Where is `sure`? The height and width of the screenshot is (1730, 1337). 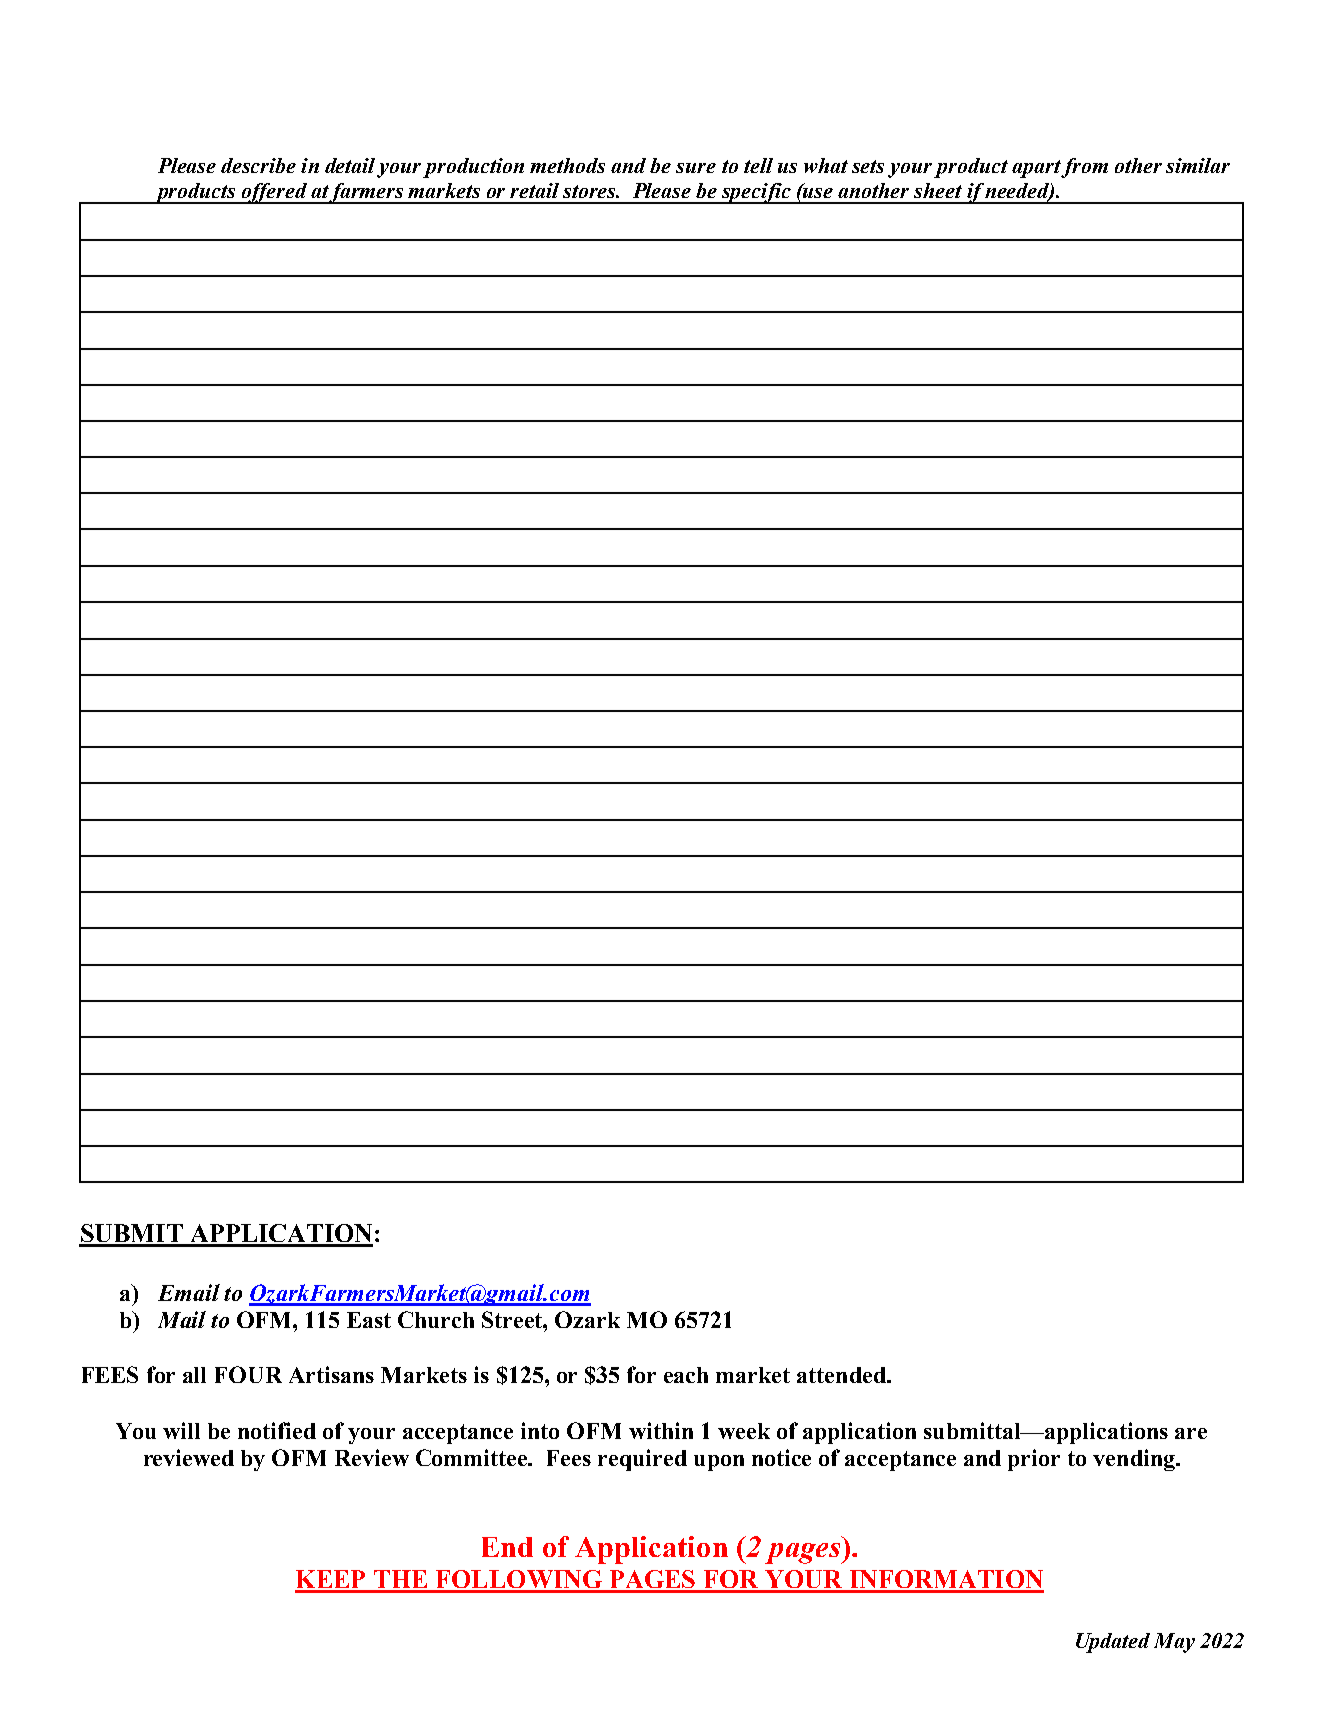
sure is located at coordinates (696, 168).
